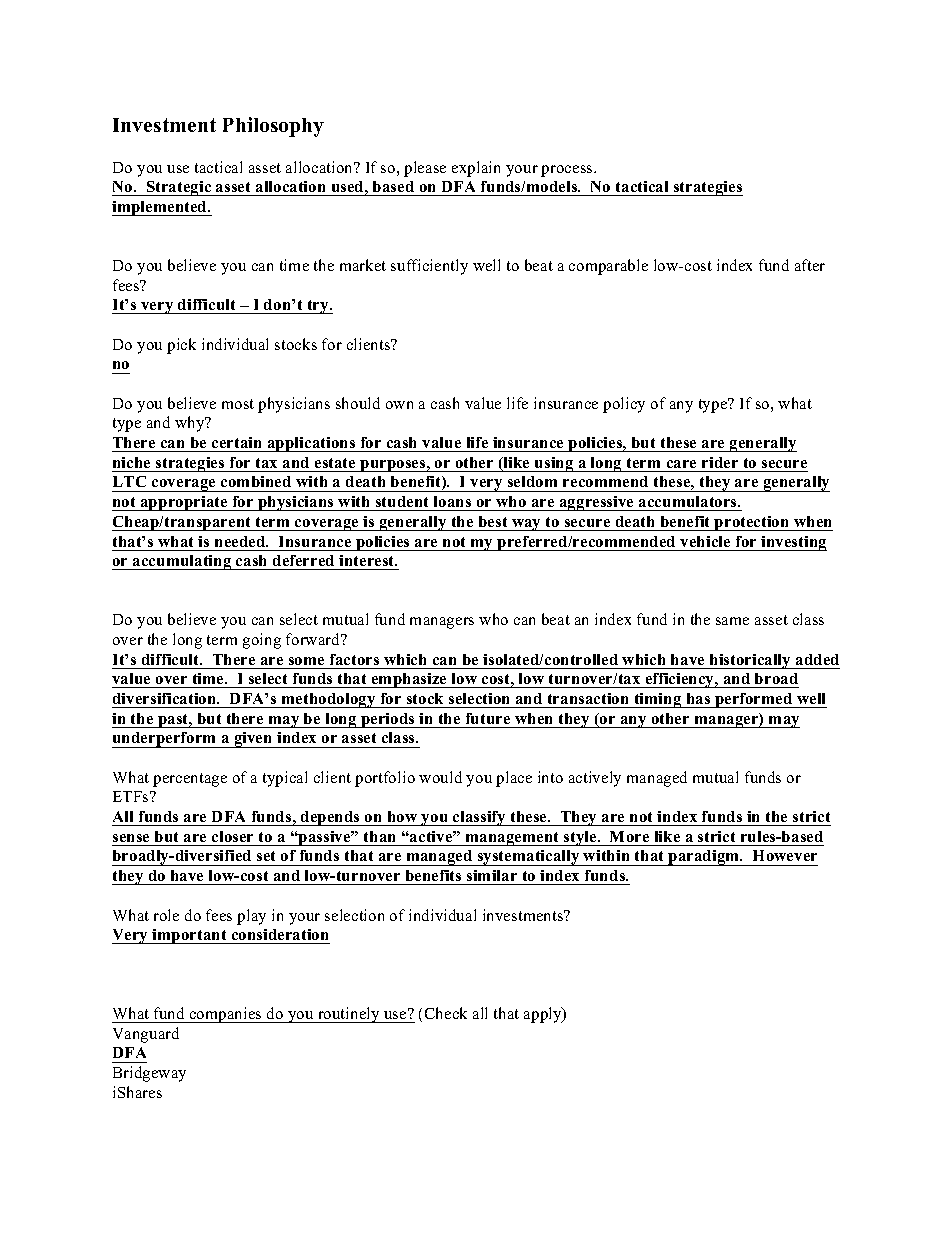  I want to click on explain, so click(476, 169).
